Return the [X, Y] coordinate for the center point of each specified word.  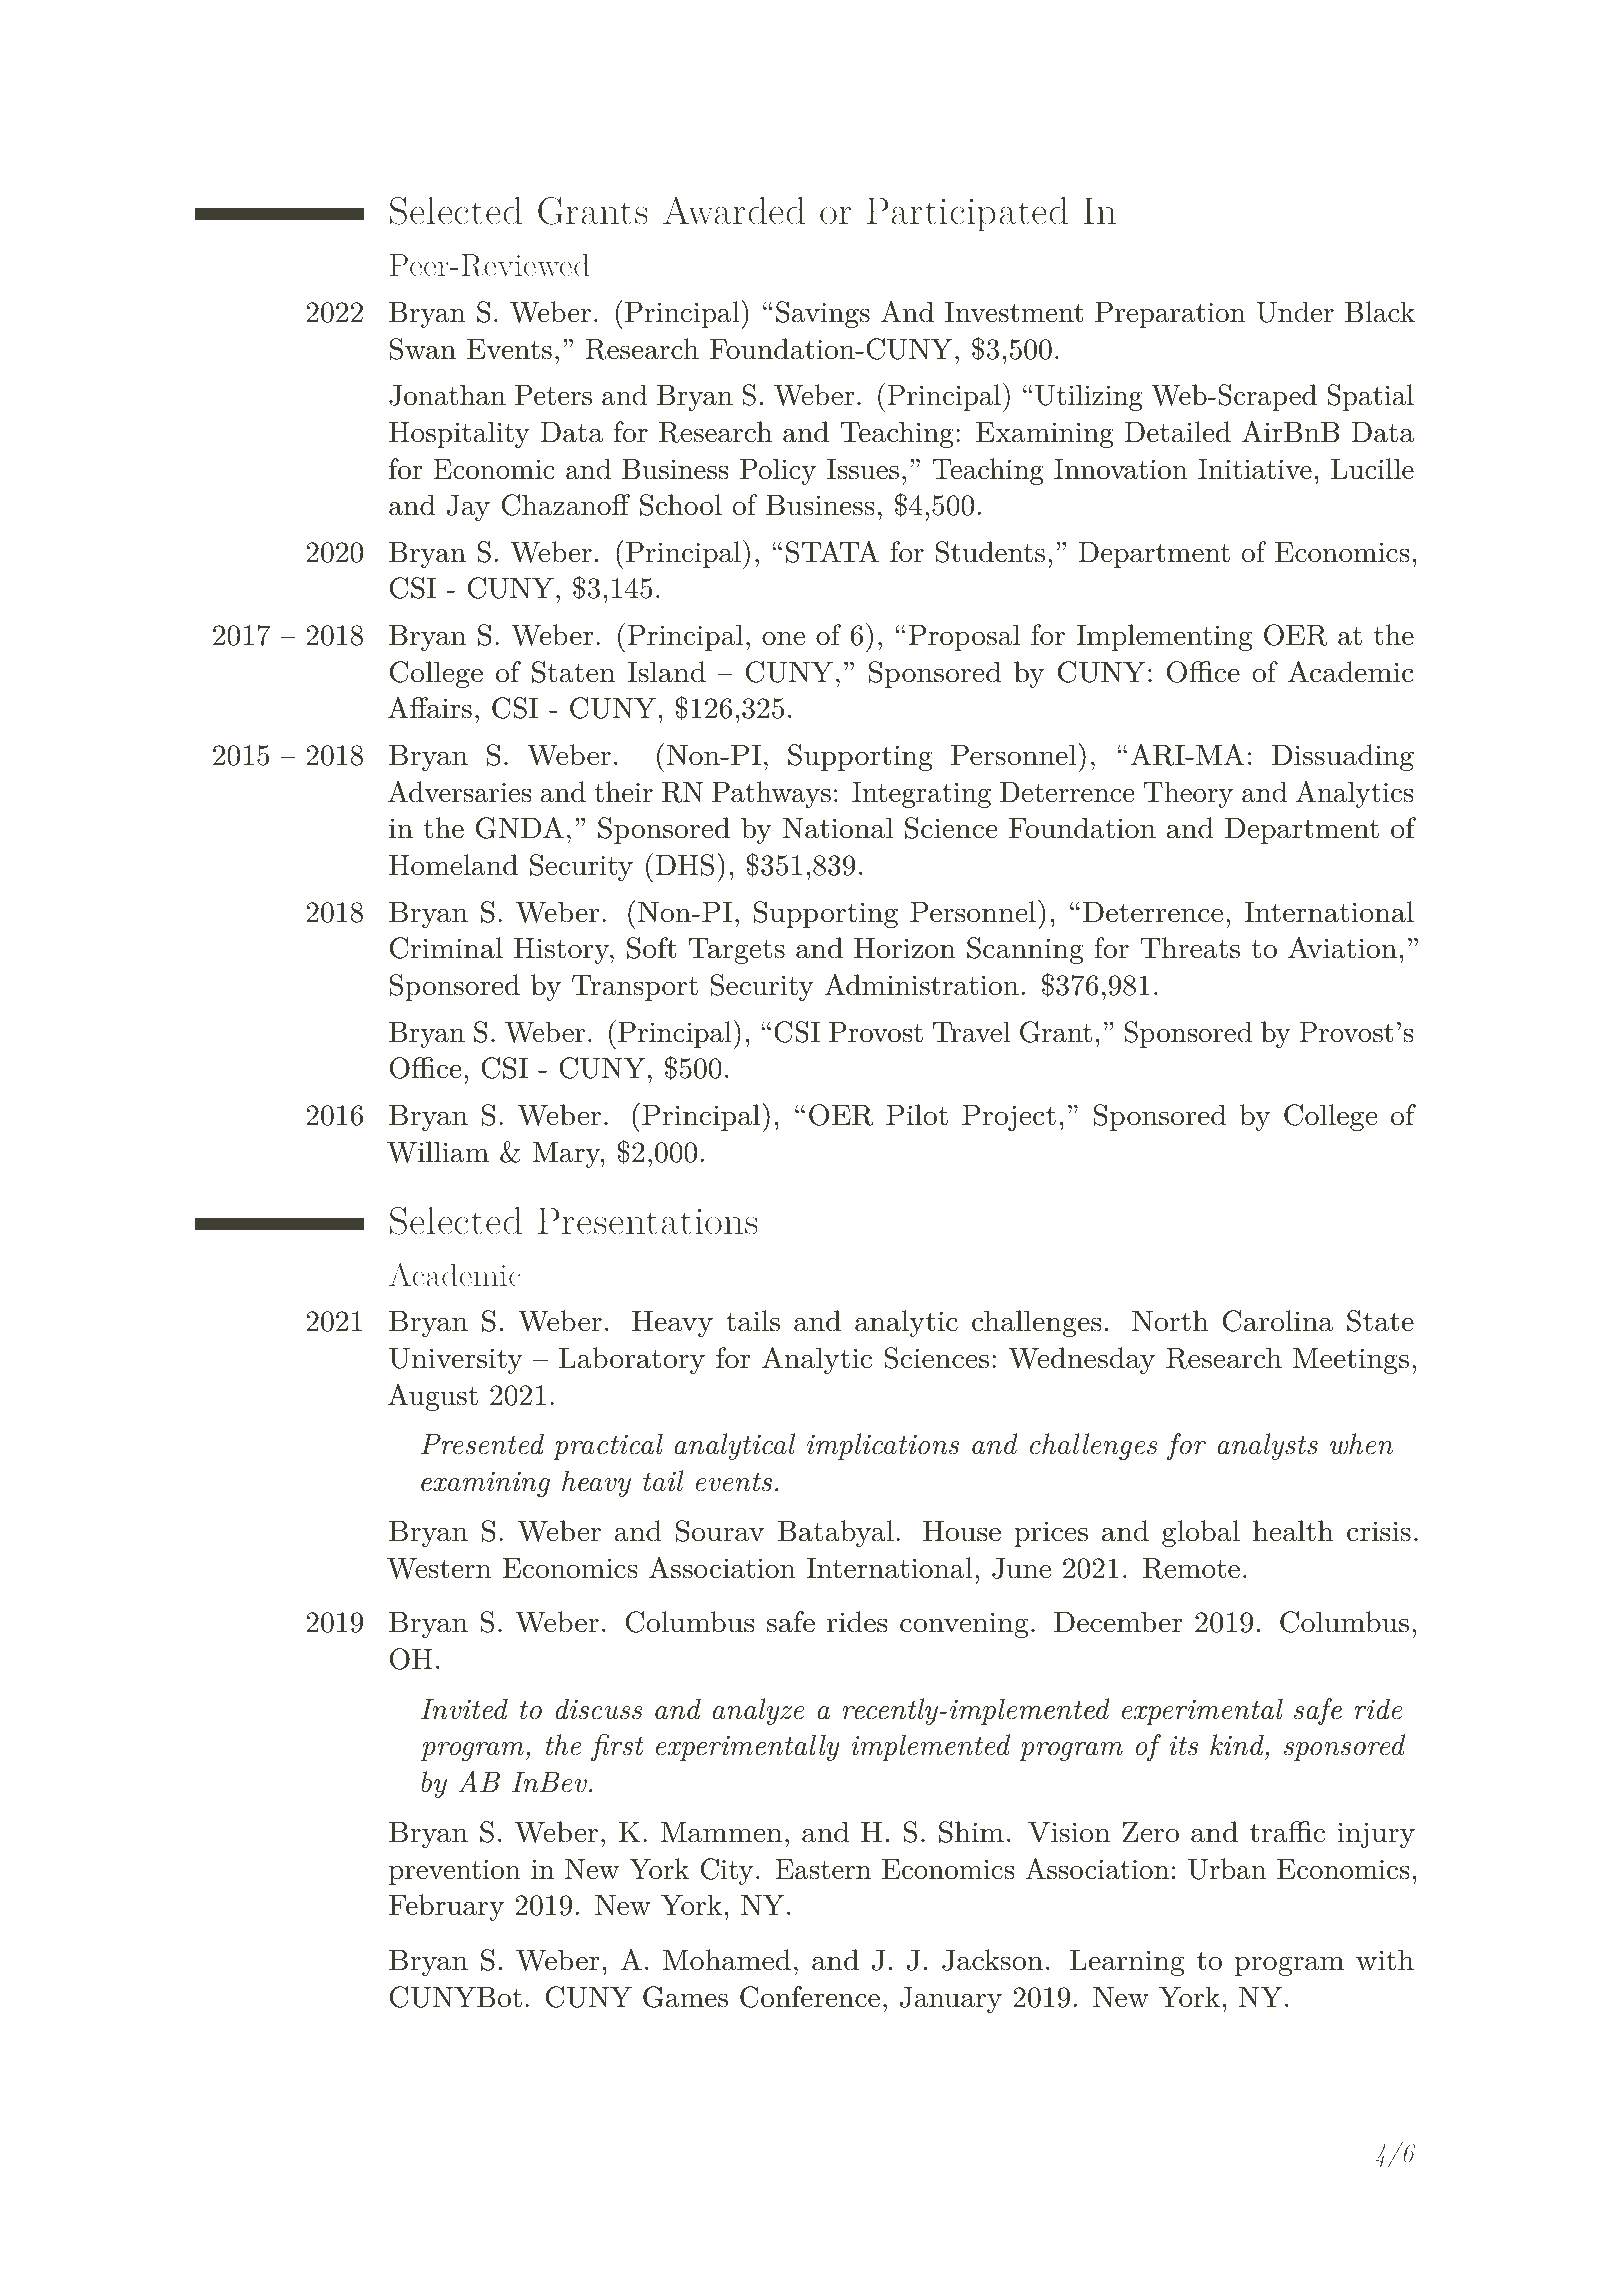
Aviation [1342, 948]
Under [1295, 312]
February [446, 1907]
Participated [967, 214]
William [438, 1152]
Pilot [917, 1115]
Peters [553, 395]
